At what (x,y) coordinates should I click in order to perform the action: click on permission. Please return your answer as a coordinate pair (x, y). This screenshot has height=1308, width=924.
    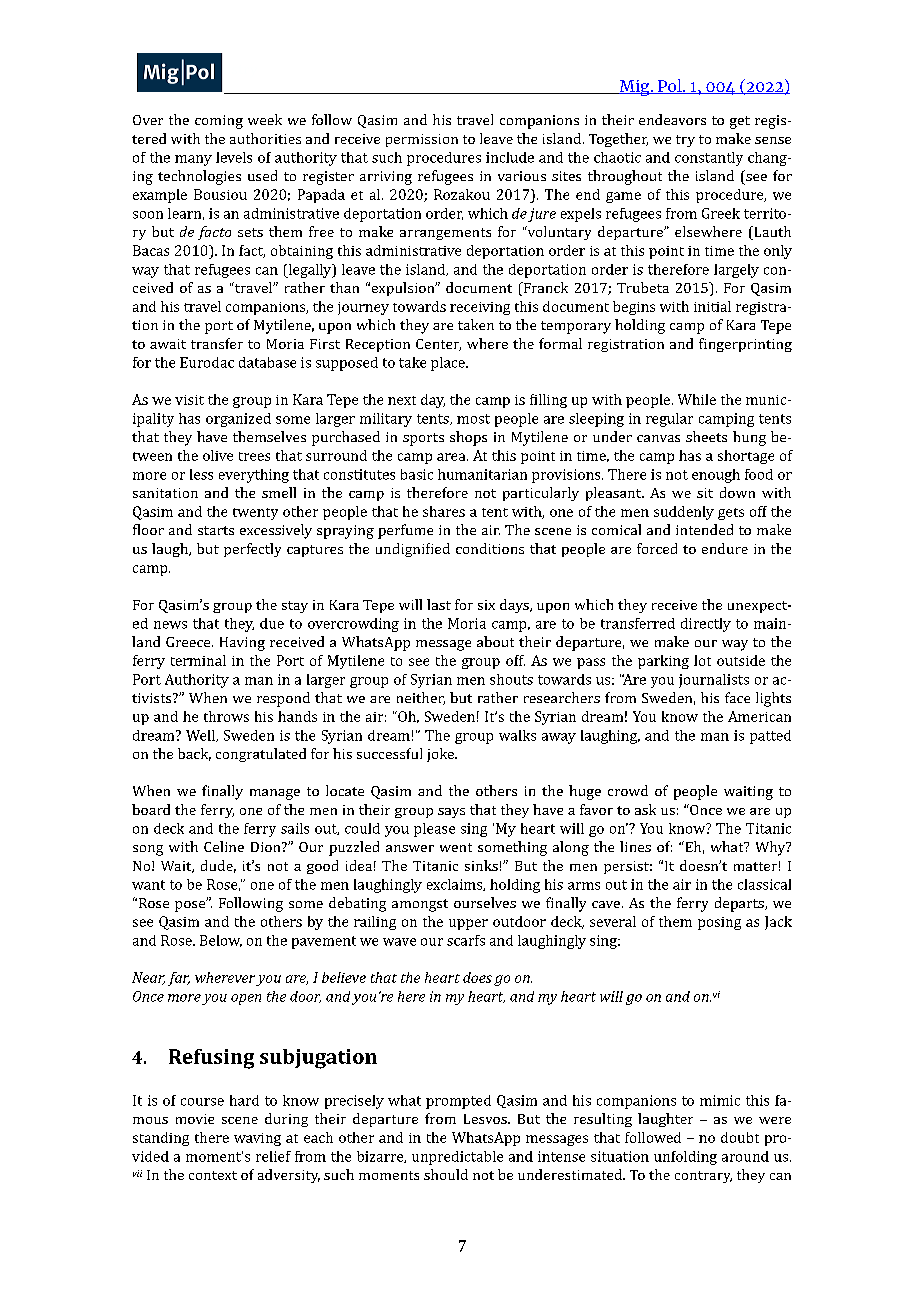
    Looking at the image, I should click on (422, 140).
